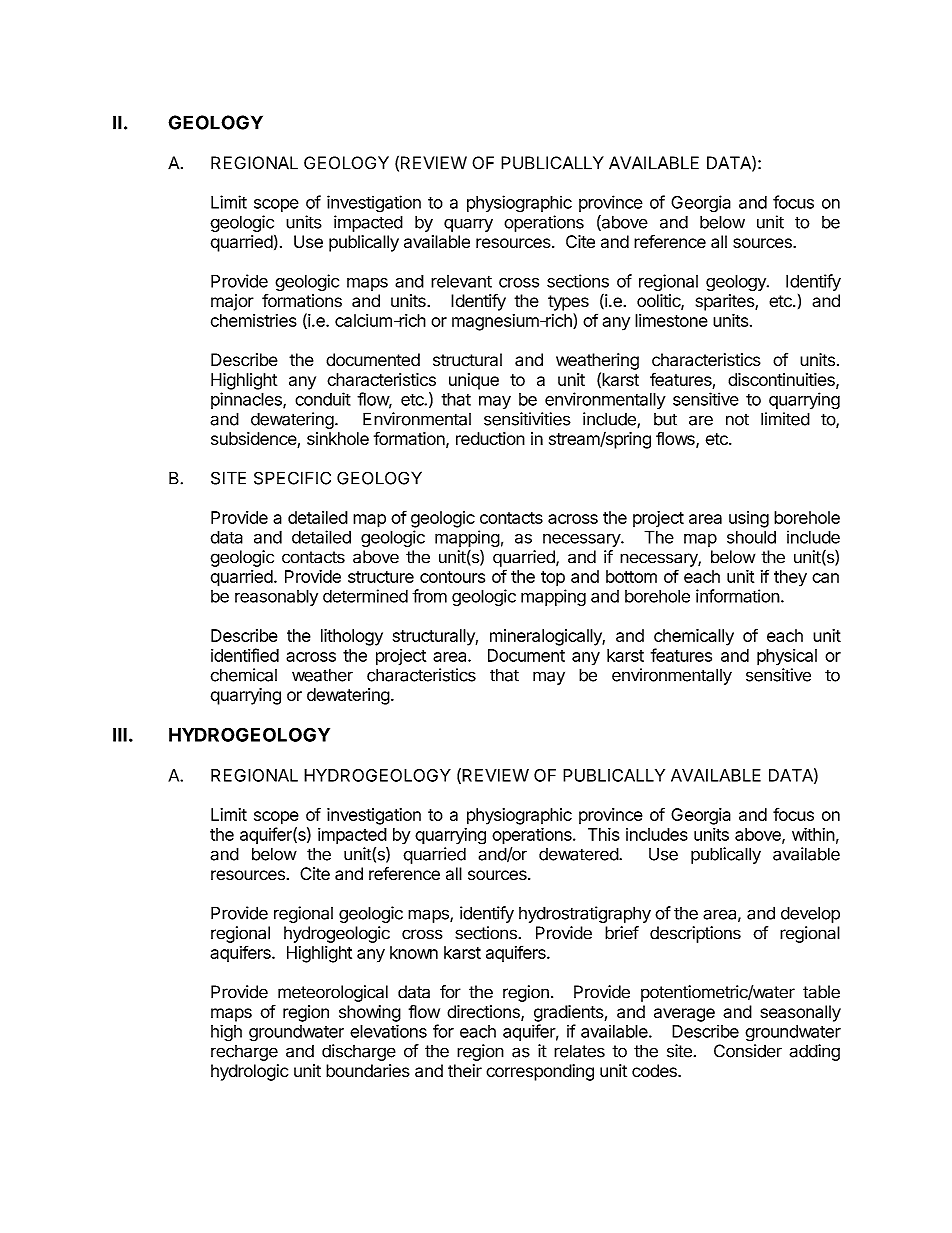 Image resolution: width=952 pixels, height=1233 pixels. I want to click on within, so click(813, 834).
